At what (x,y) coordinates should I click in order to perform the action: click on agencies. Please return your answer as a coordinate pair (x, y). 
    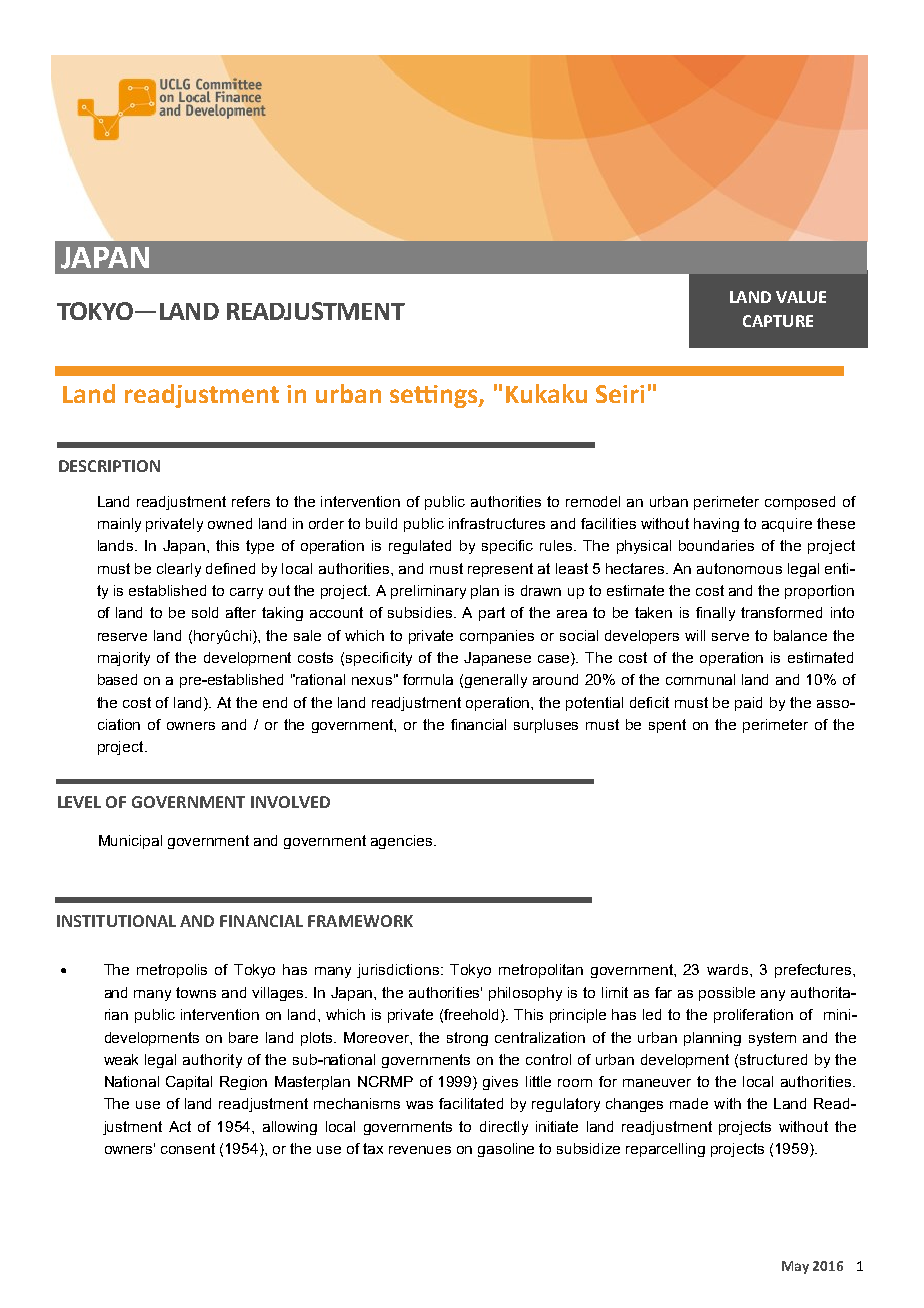
    Looking at the image, I should click on (401, 842).
